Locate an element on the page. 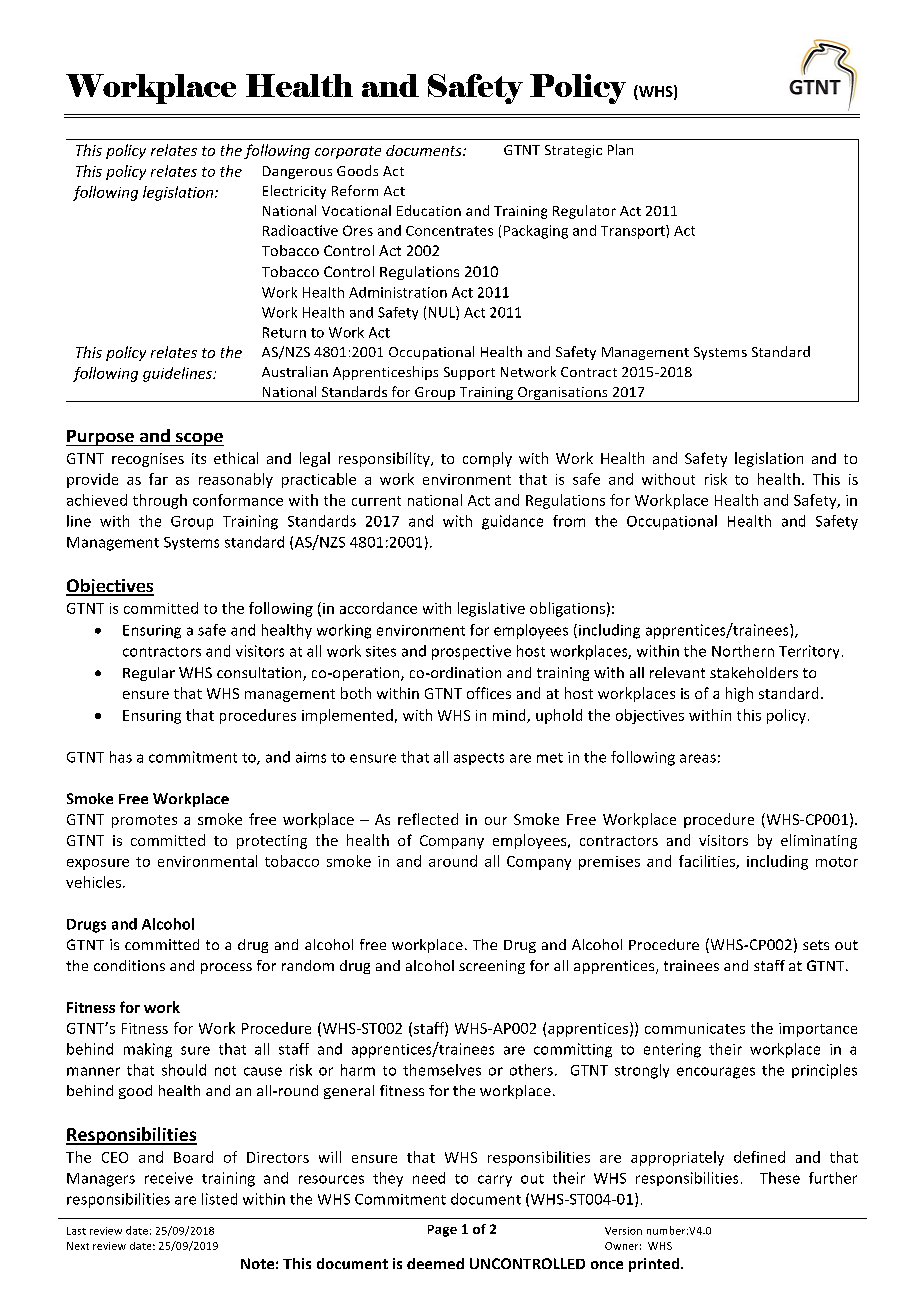 The width and height of the page is (924, 1308). recognises is located at coordinates (148, 460).
